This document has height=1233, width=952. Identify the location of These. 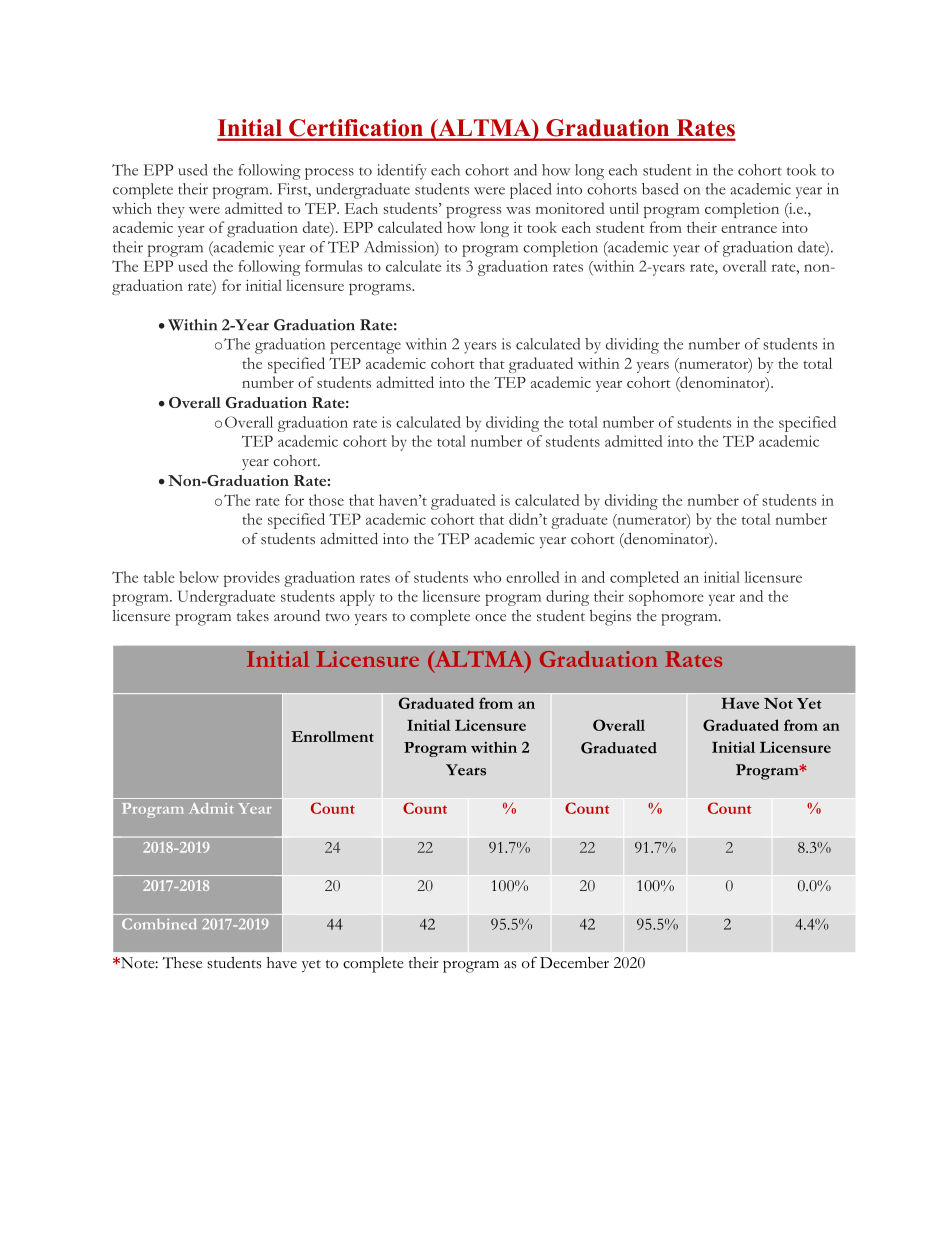
(182, 963).
